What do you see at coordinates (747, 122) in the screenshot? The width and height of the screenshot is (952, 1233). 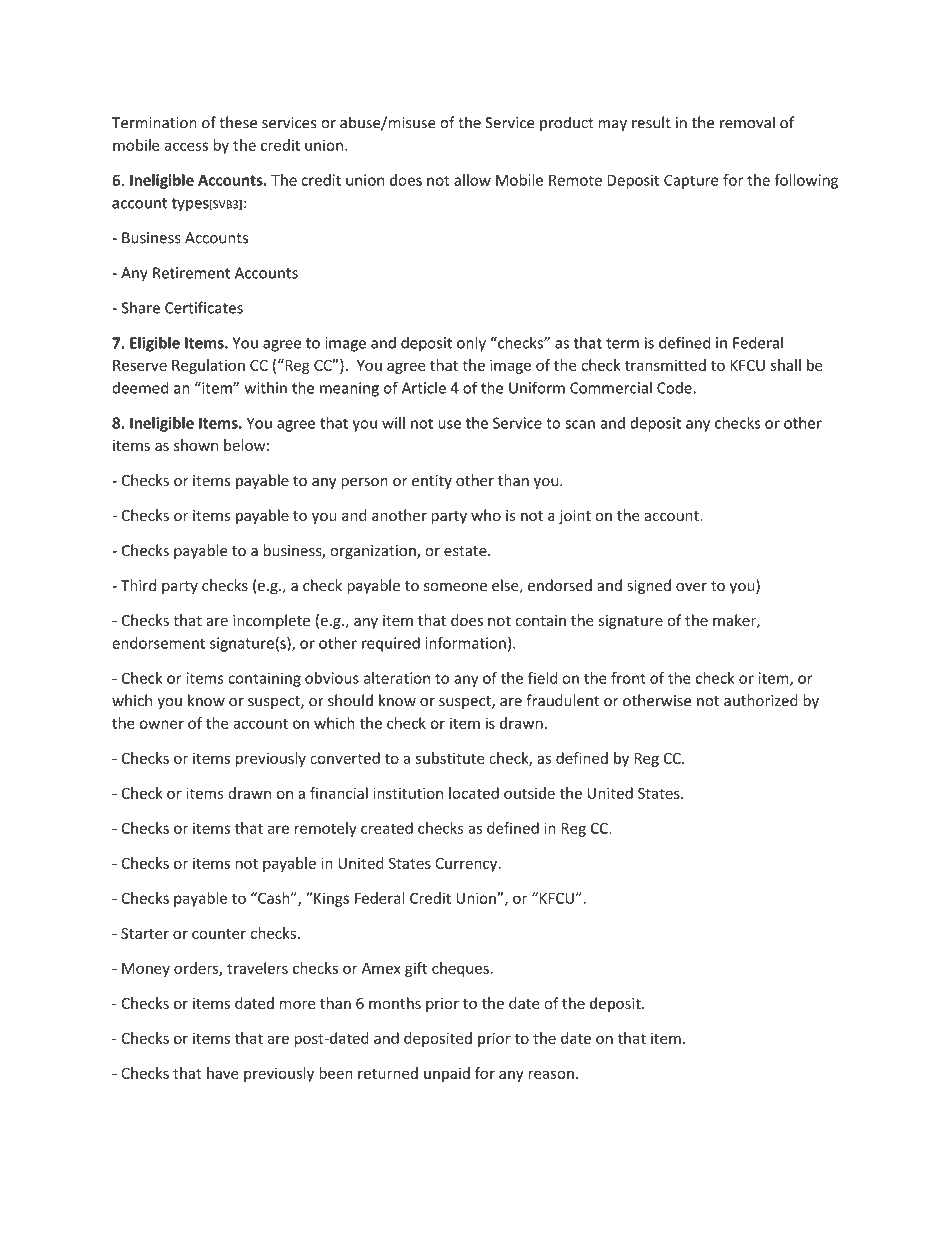 I see `removal` at bounding box center [747, 122].
